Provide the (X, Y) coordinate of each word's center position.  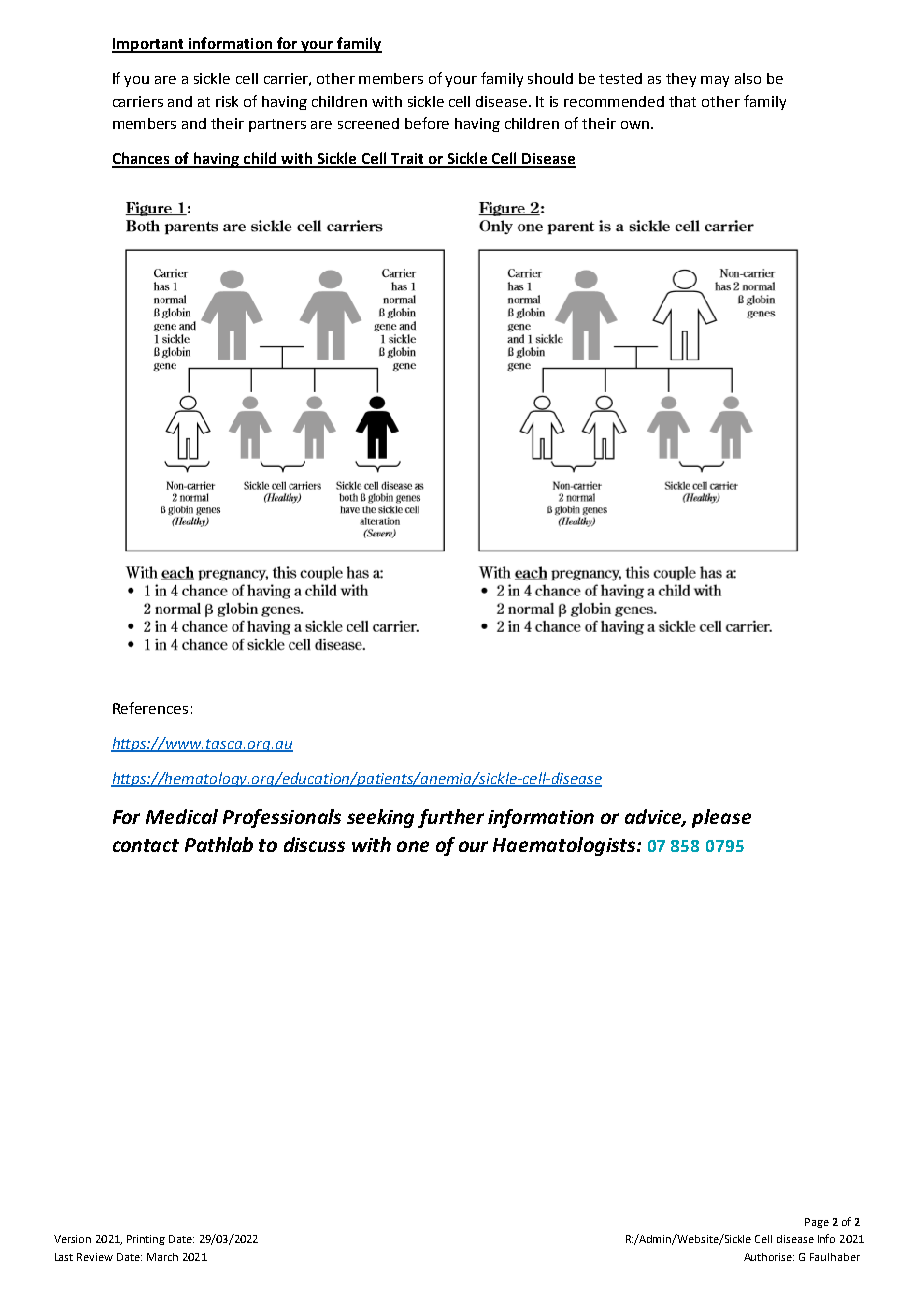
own (635, 125)
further (451, 818)
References (150, 708)
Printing (146, 1240)
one (413, 846)
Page (817, 1223)
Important (149, 45)
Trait (407, 160)
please (721, 818)
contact (146, 845)
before (427, 123)
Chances (142, 159)
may (715, 81)
